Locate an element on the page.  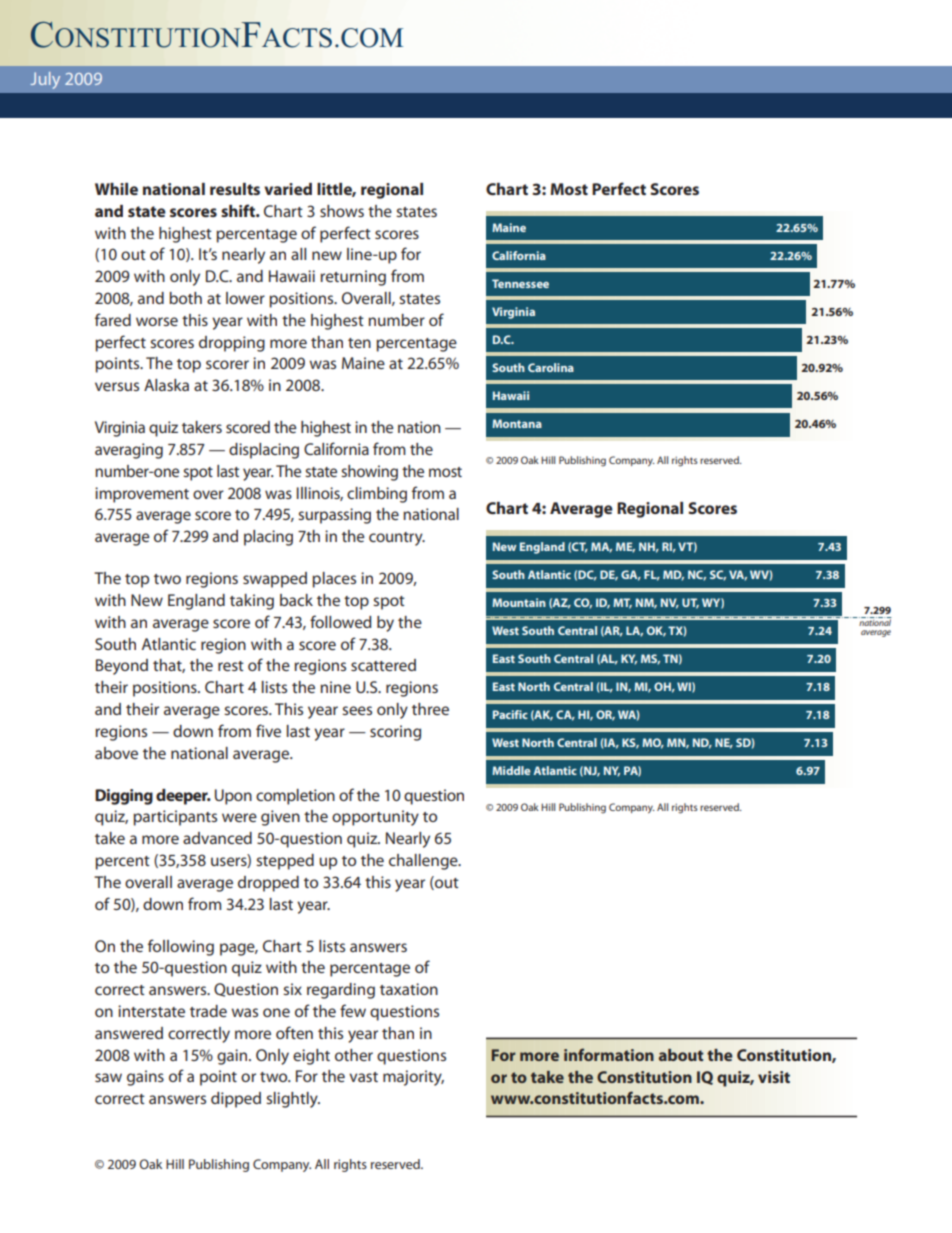
showing is located at coordinates (369, 473).
